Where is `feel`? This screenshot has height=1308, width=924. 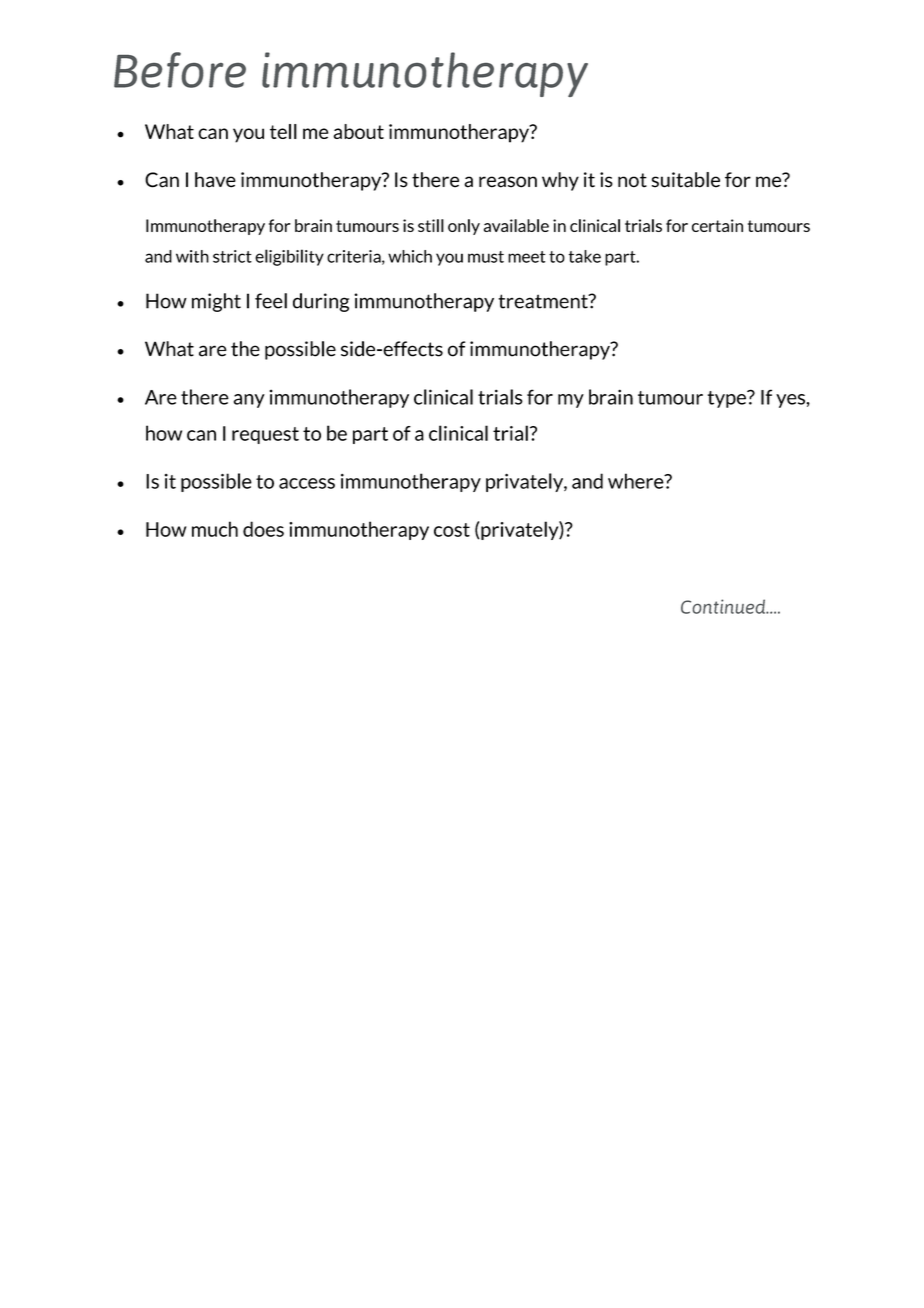
feel is located at coordinates (271, 301).
